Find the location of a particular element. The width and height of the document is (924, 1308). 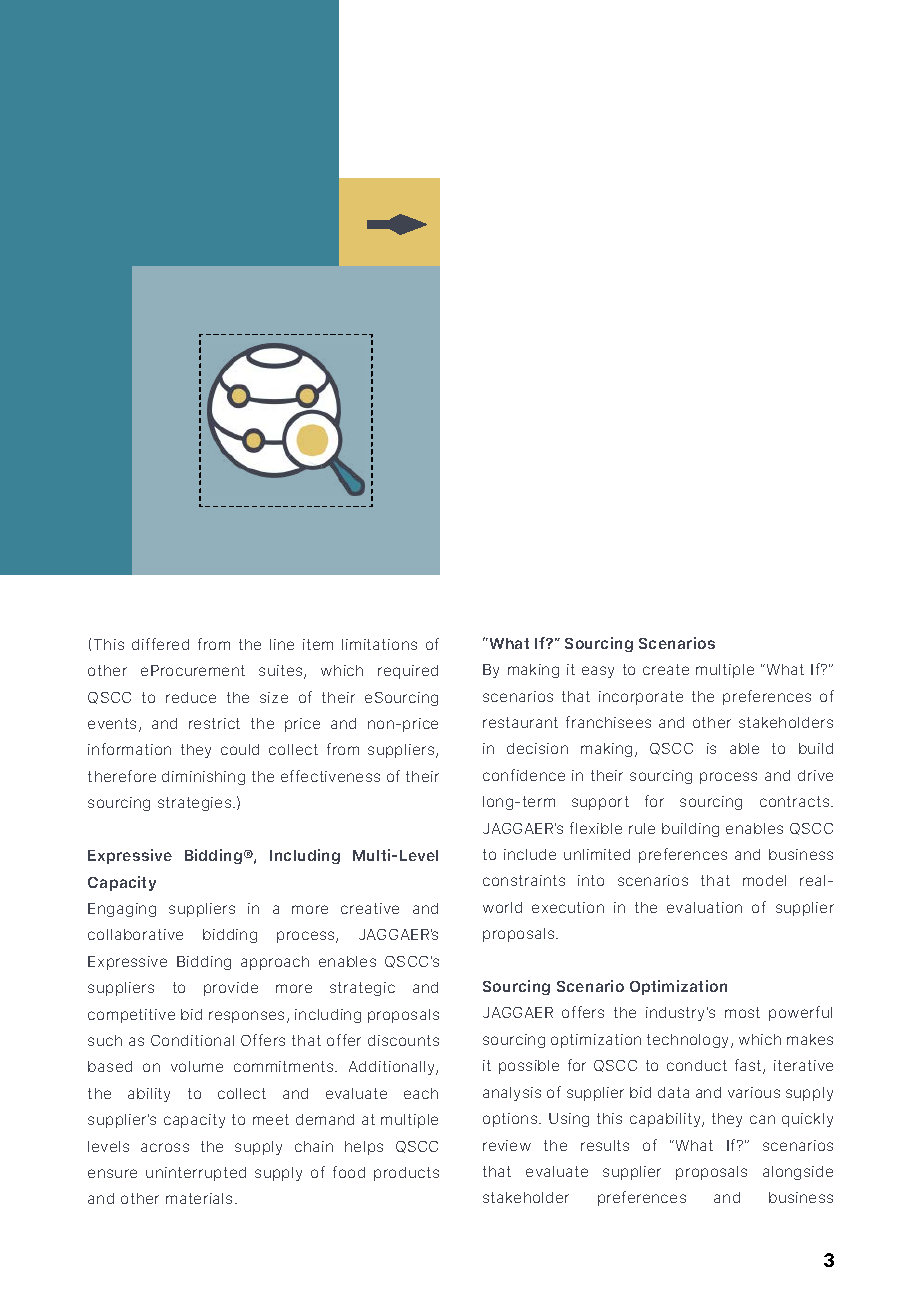

collaborative is located at coordinates (135, 934).
